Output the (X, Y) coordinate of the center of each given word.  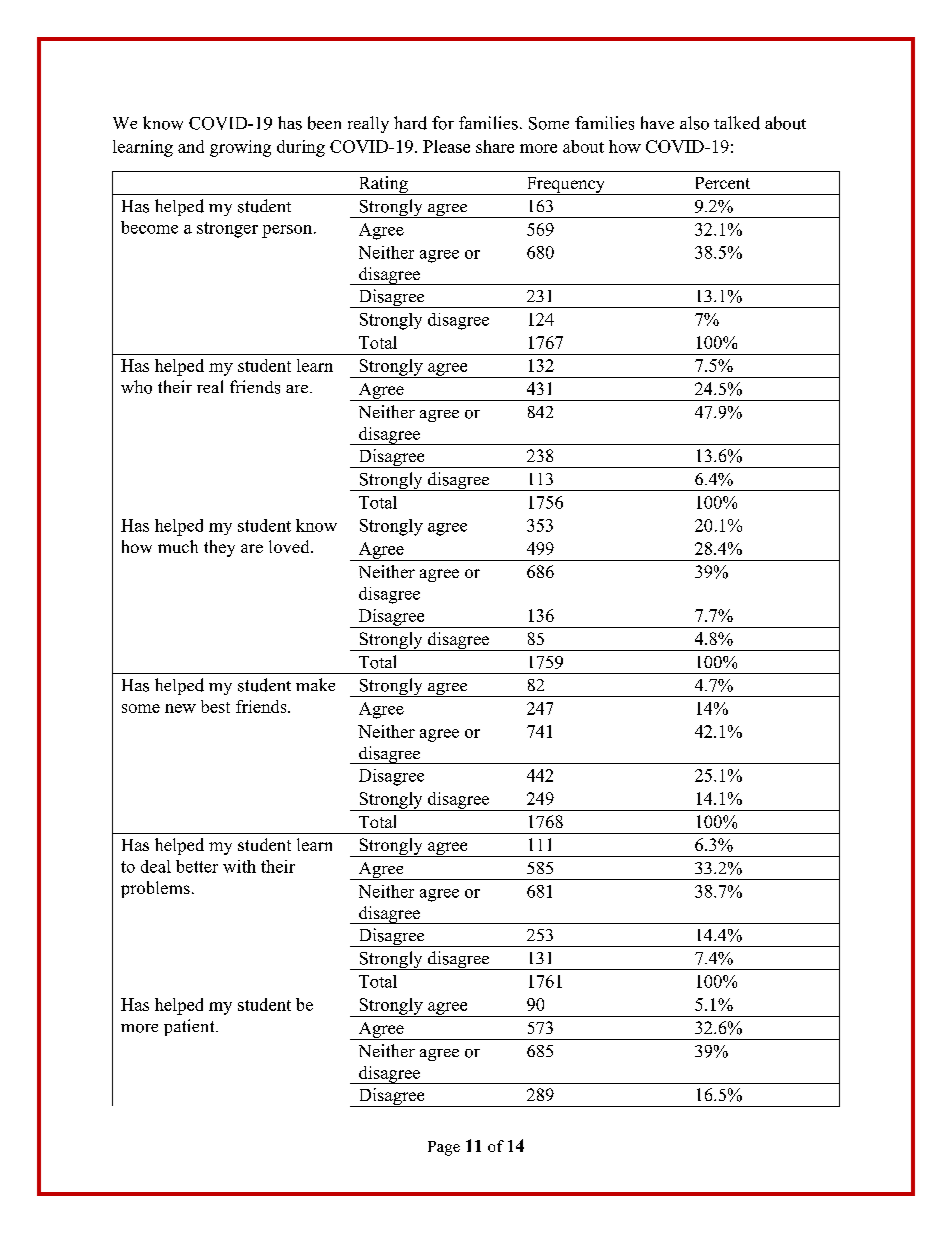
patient (190, 1027)
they (219, 548)
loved (290, 546)
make (315, 684)
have (657, 122)
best (215, 706)
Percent (723, 183)
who (136, 387)
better (197, 866)
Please (446, 146)
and (191, 146)
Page (444, 1148)
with (239, 866)
